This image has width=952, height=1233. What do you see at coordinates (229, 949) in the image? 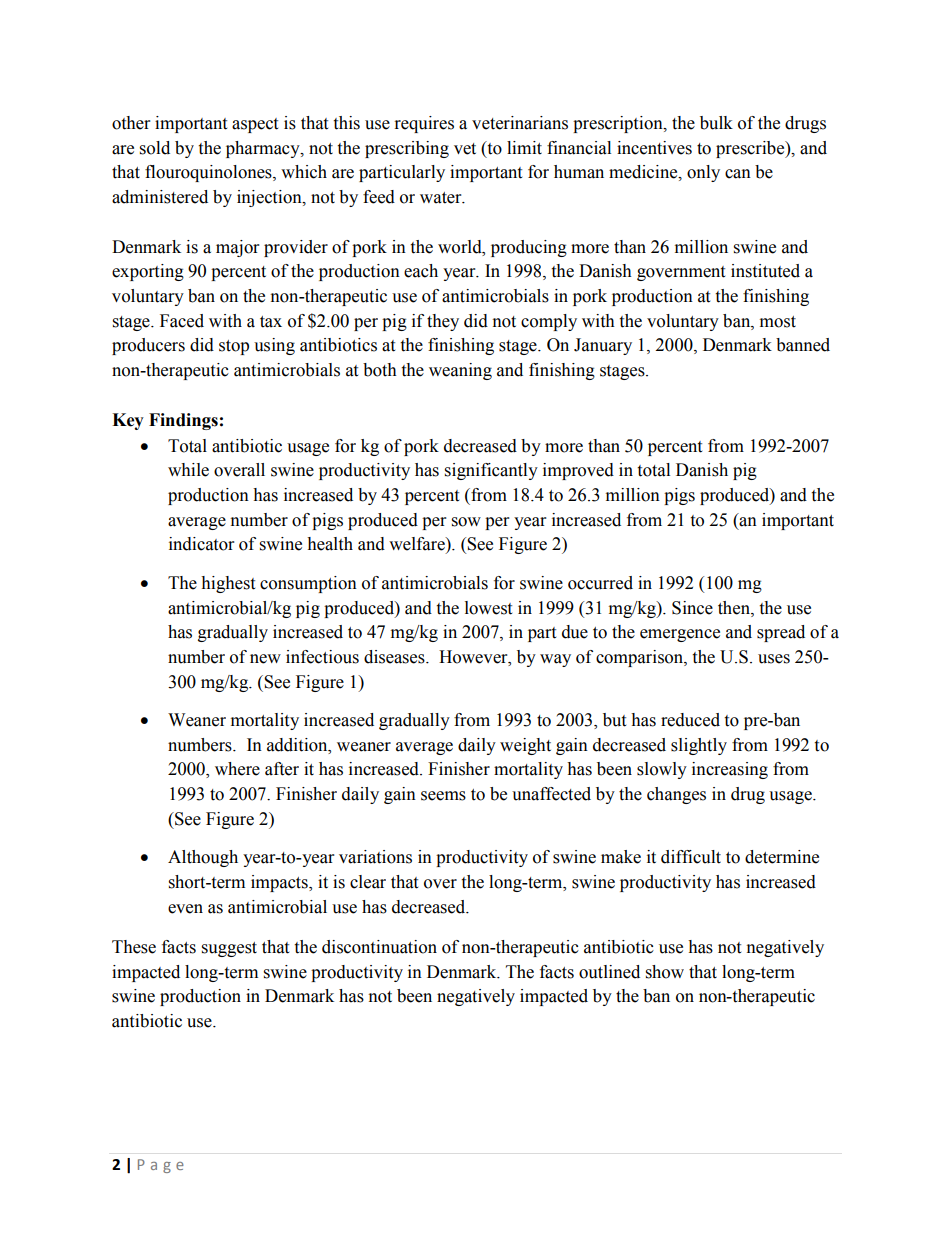
I see `suggest` at bounding box center [229, 949].
